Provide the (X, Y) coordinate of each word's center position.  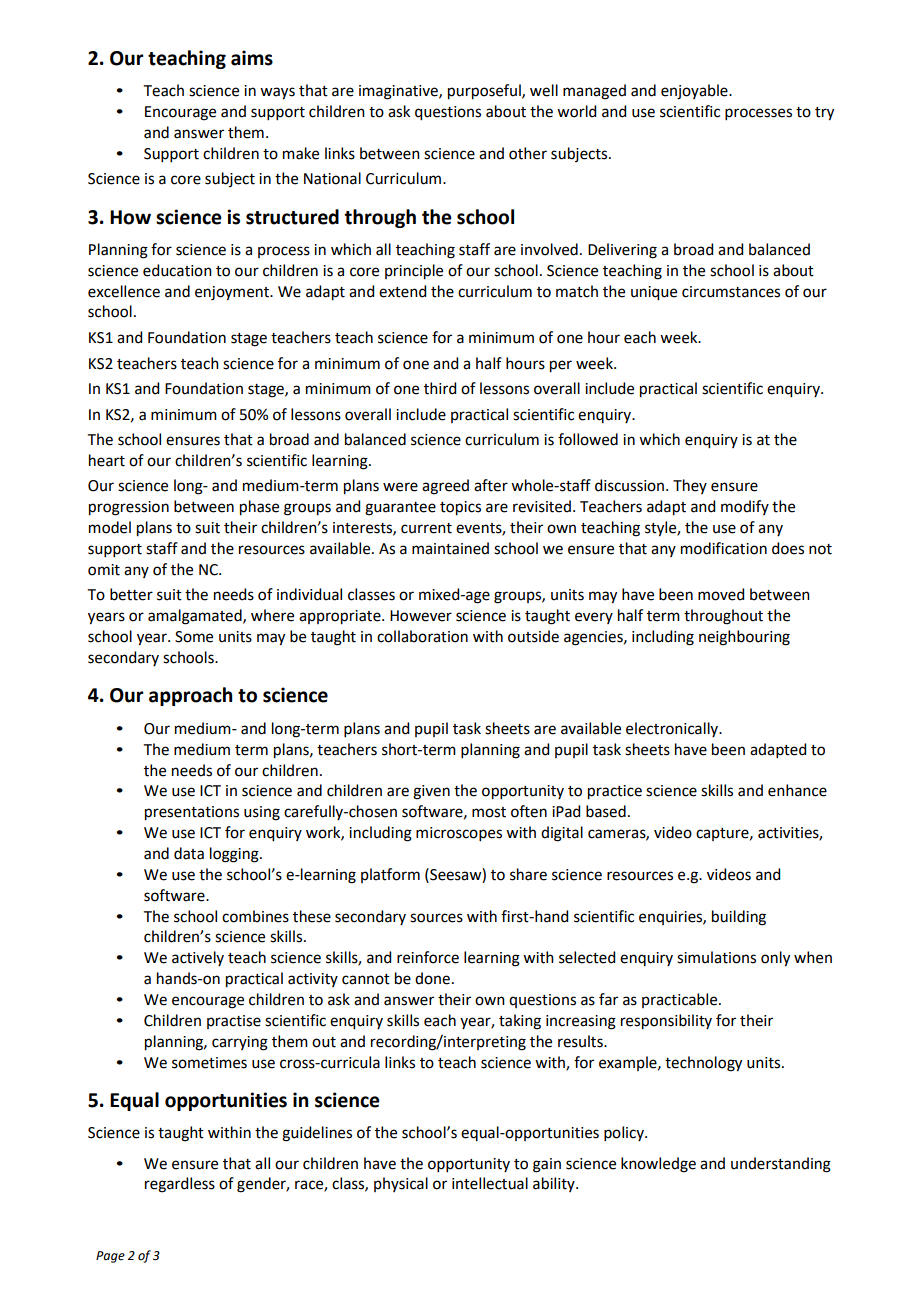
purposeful (485, 92)
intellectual (490, 1183)
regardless (180, 1185)
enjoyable (695, 92)
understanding (781, 1165)
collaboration (422, 636)
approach (190, 696)
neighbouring (744, 638)
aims (252, 58)
